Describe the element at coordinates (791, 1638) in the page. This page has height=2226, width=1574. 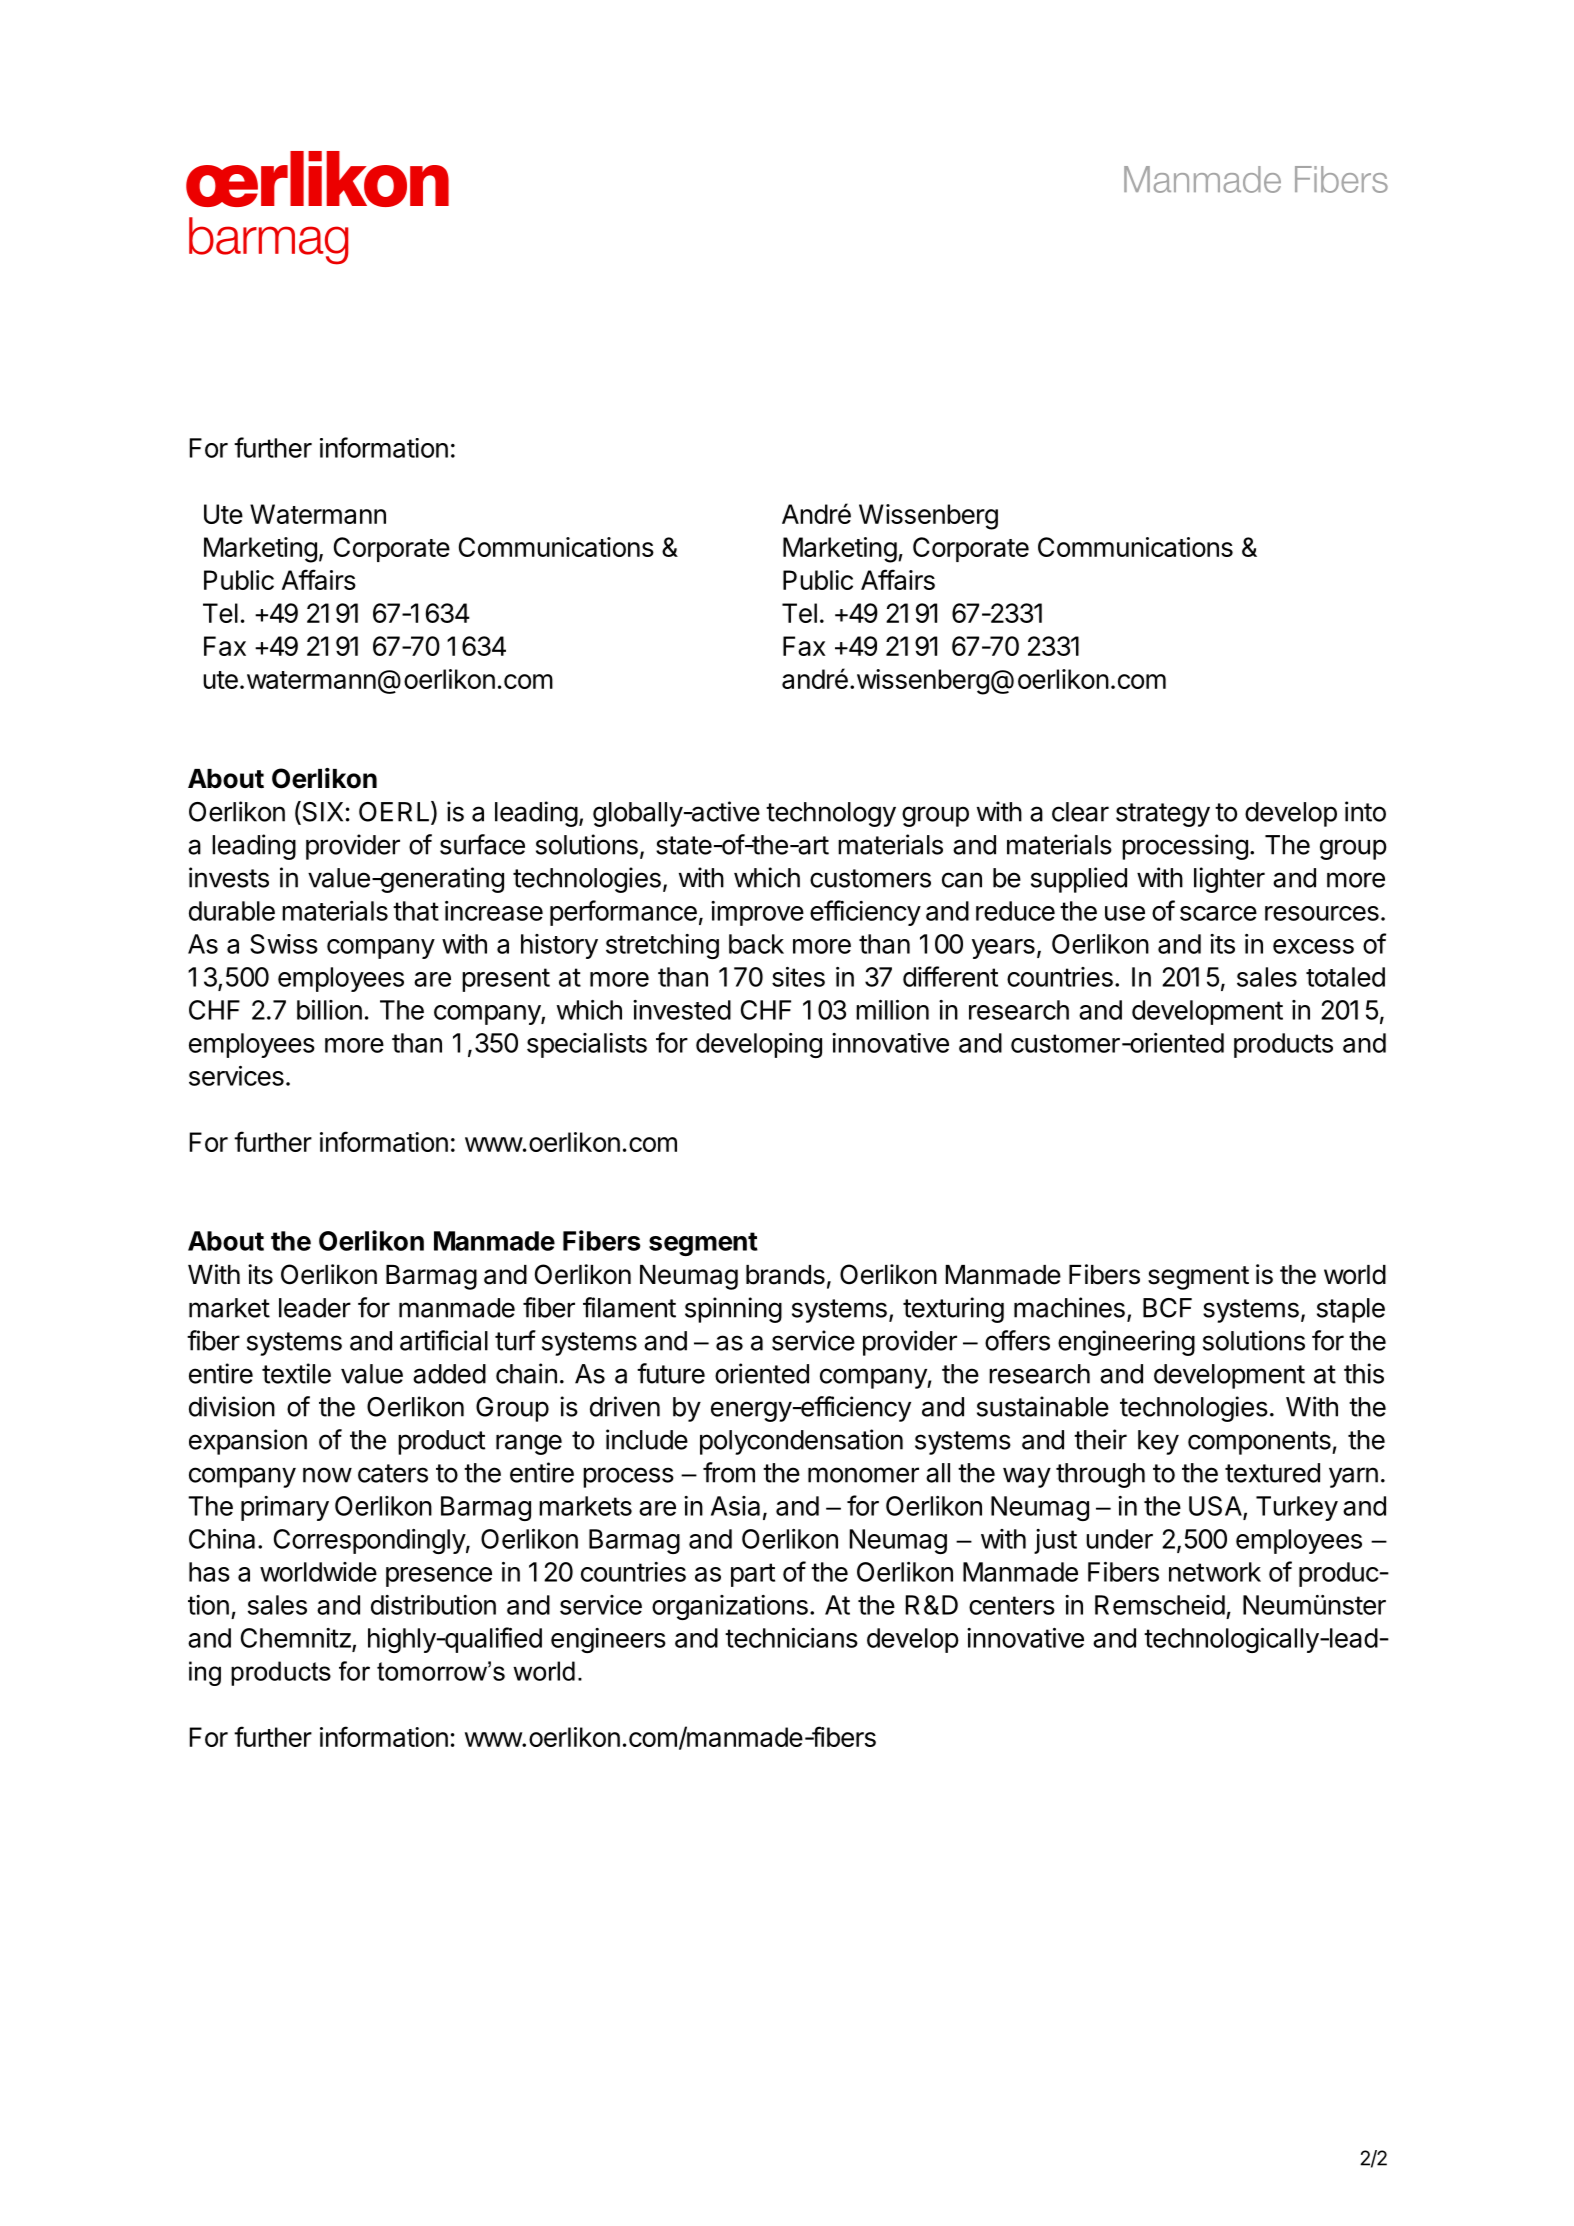
I see `technicians` at that location.
